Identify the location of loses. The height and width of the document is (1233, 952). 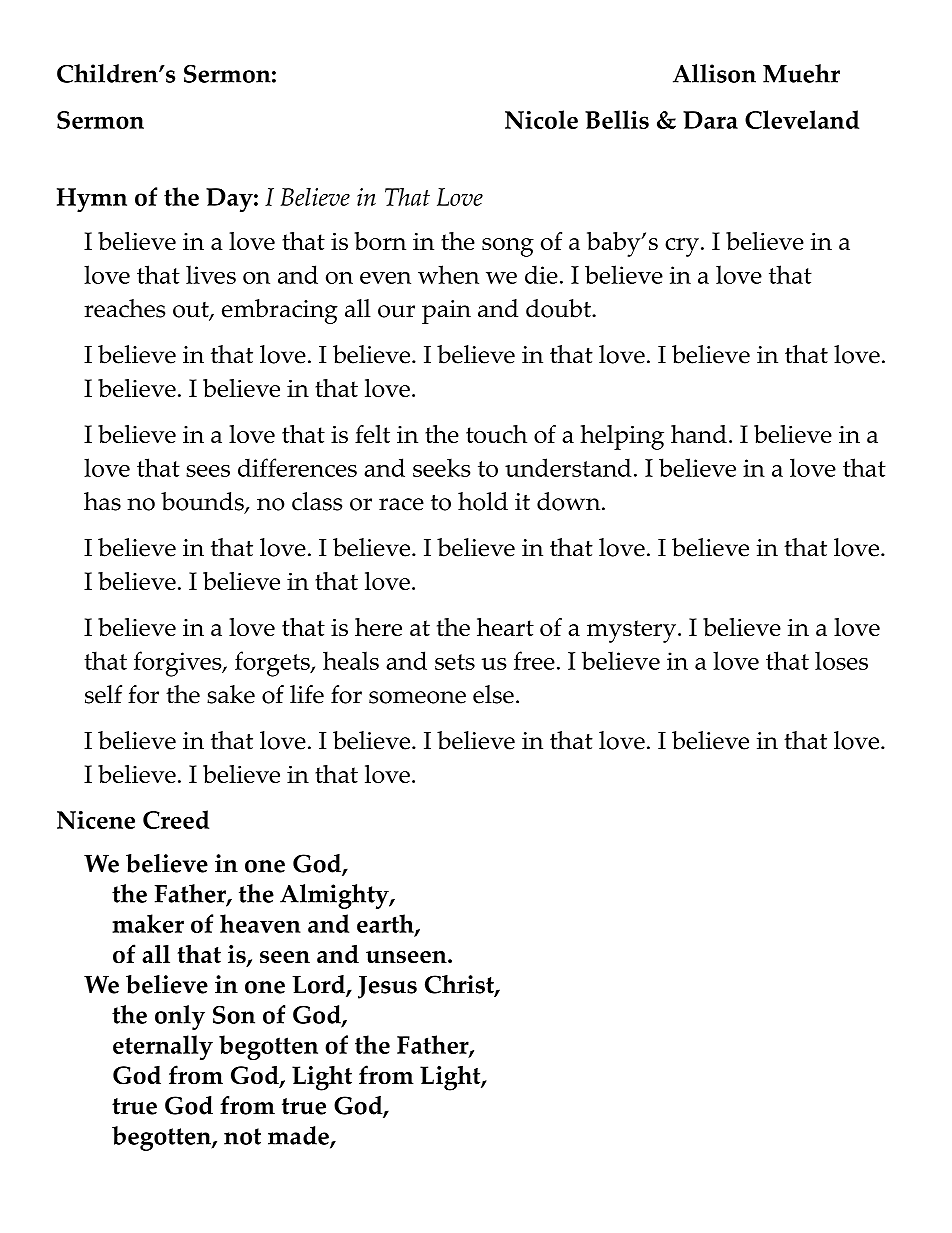
(841, 660).
